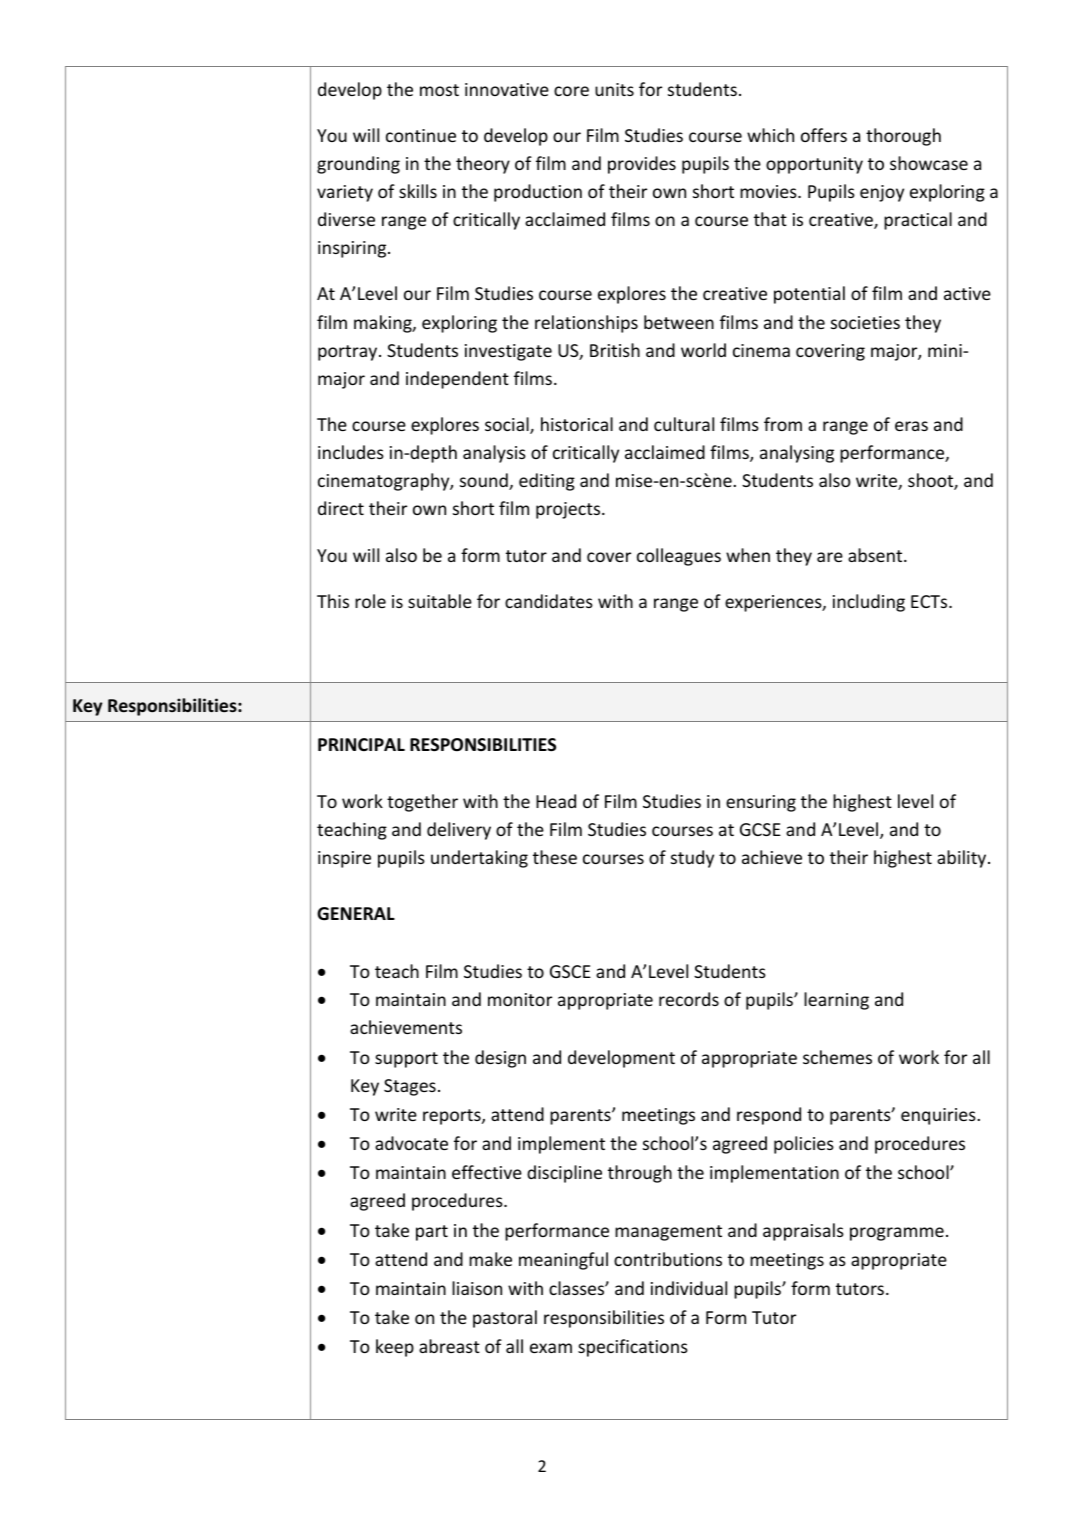 The height and width of the screenshot is (1532, 1083). I want to click on specifications, so click(633, 1348).
